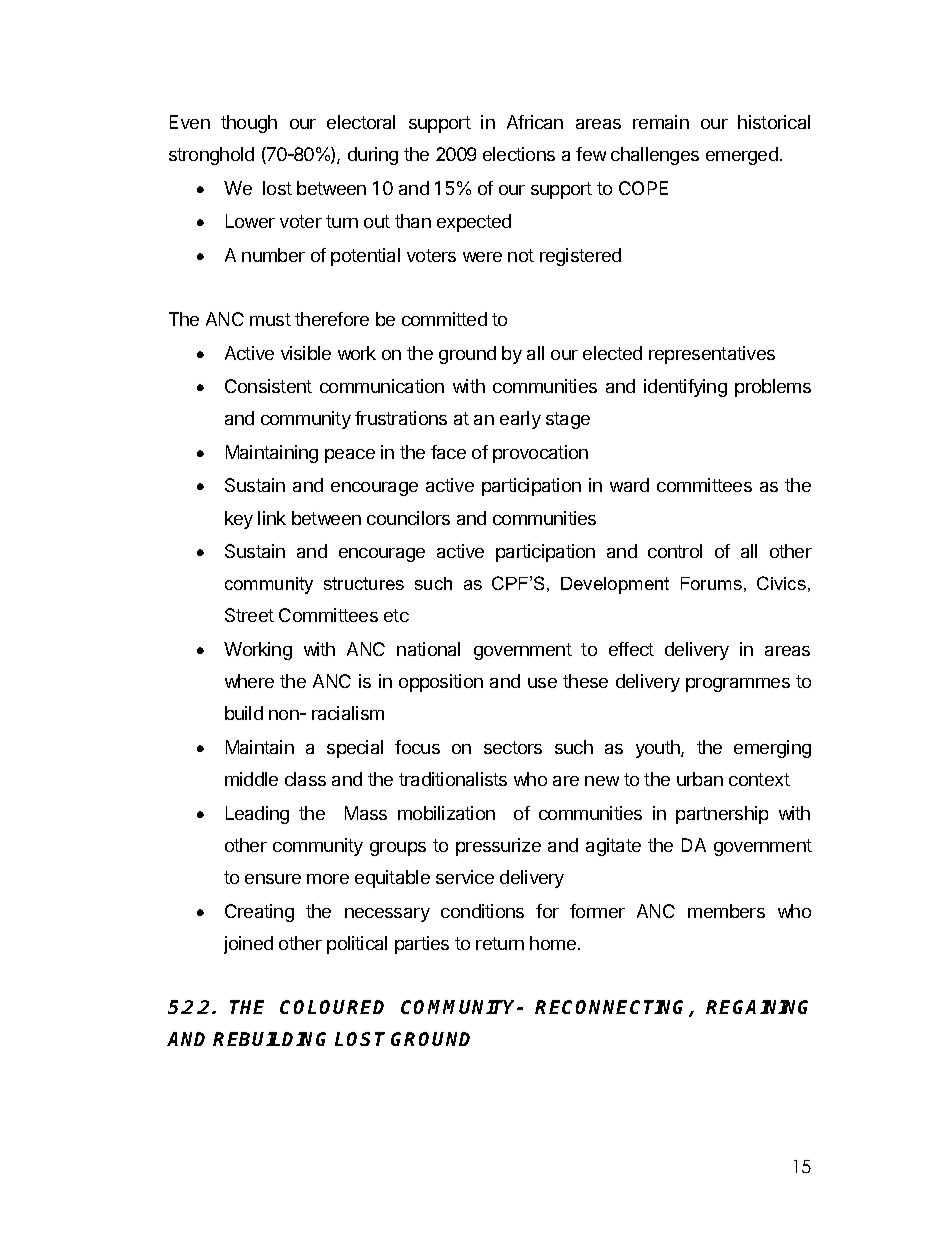  Describe the element at coordinates (249, 124) in the screenshot. I see `though` at that location.
